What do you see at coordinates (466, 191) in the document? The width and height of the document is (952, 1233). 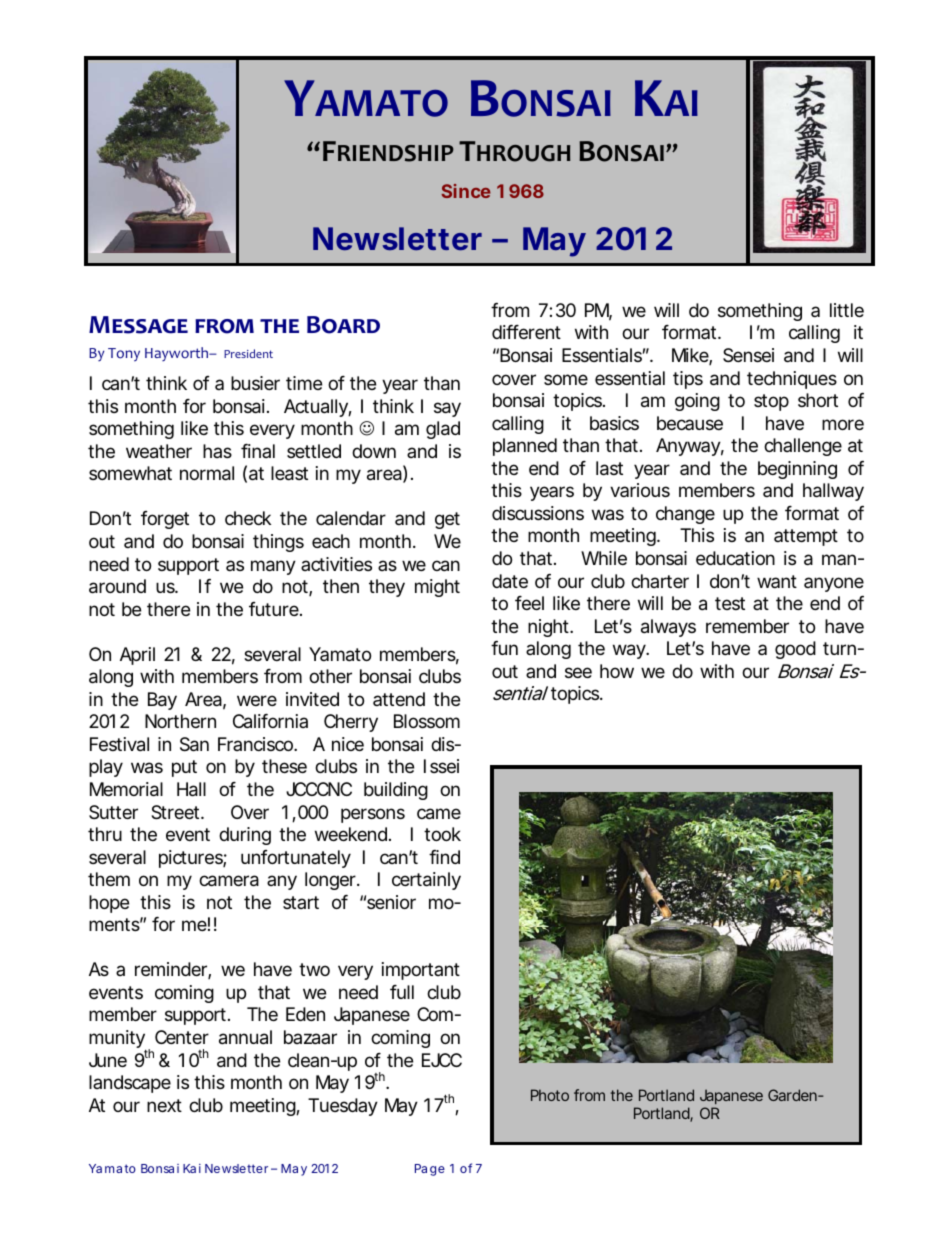 I see `Since` at bounding box center [466, 191].
